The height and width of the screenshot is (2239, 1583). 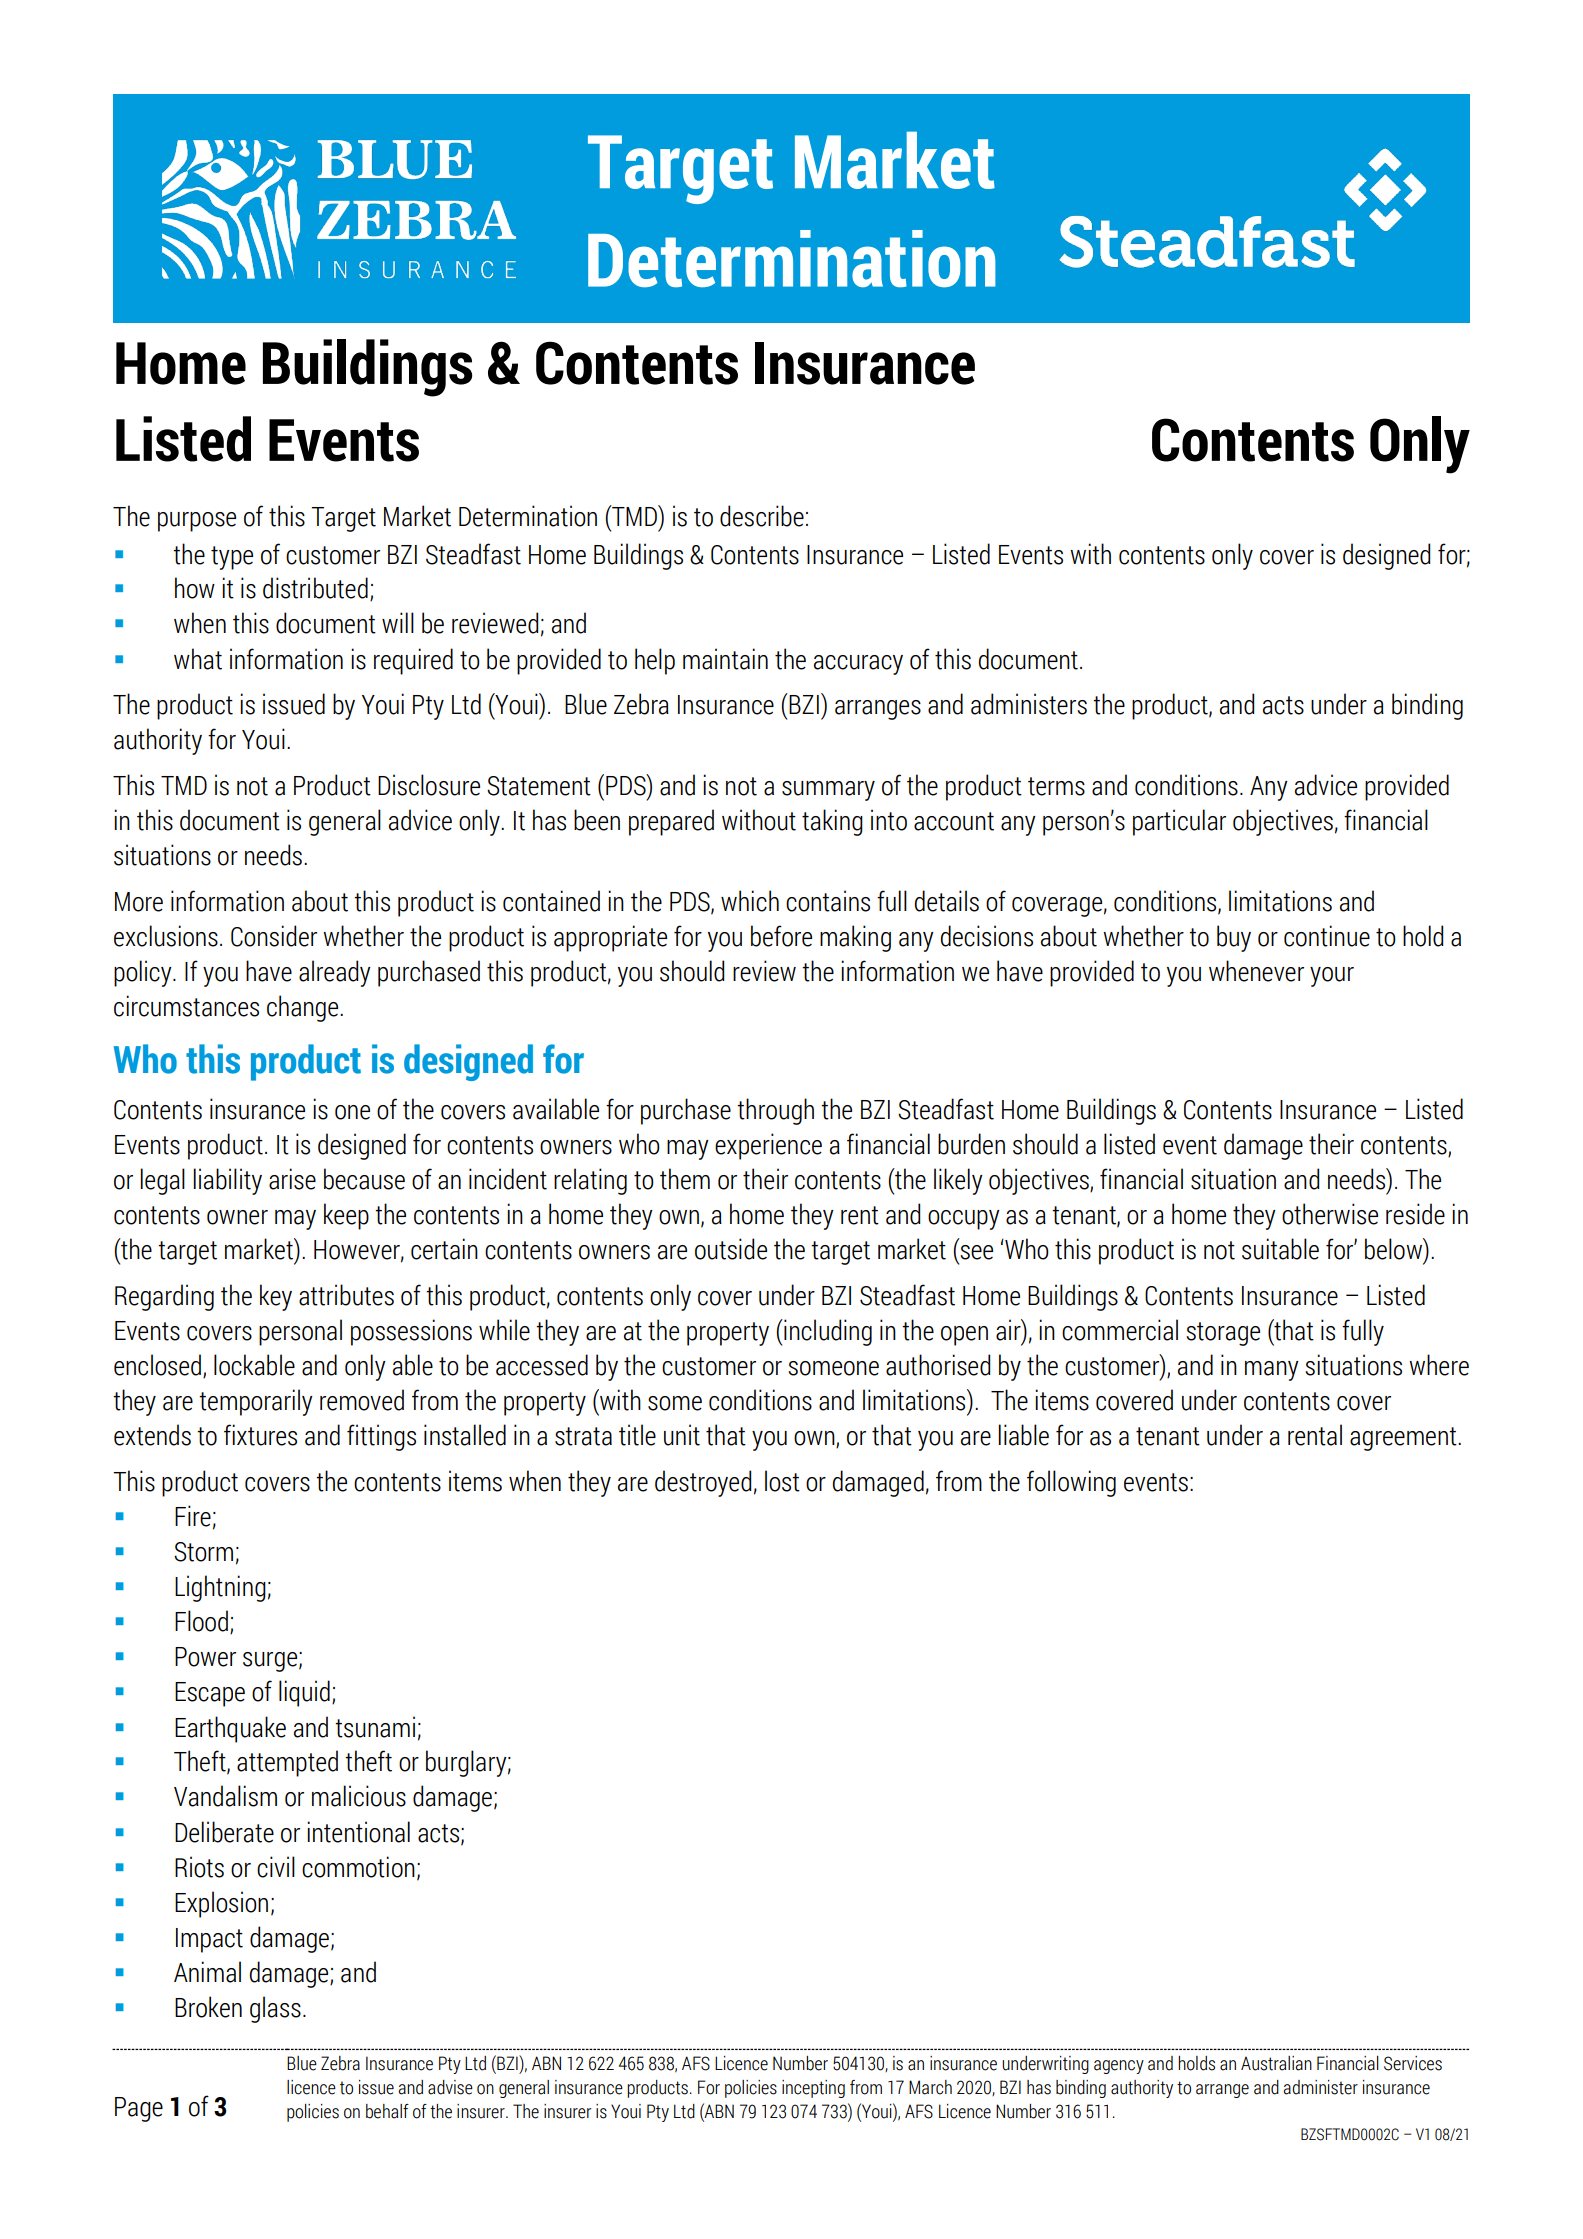 What do you see at coordinates (275, 2009) in the screenshot?
I see `glass` at bounding box center [275, 2009].
